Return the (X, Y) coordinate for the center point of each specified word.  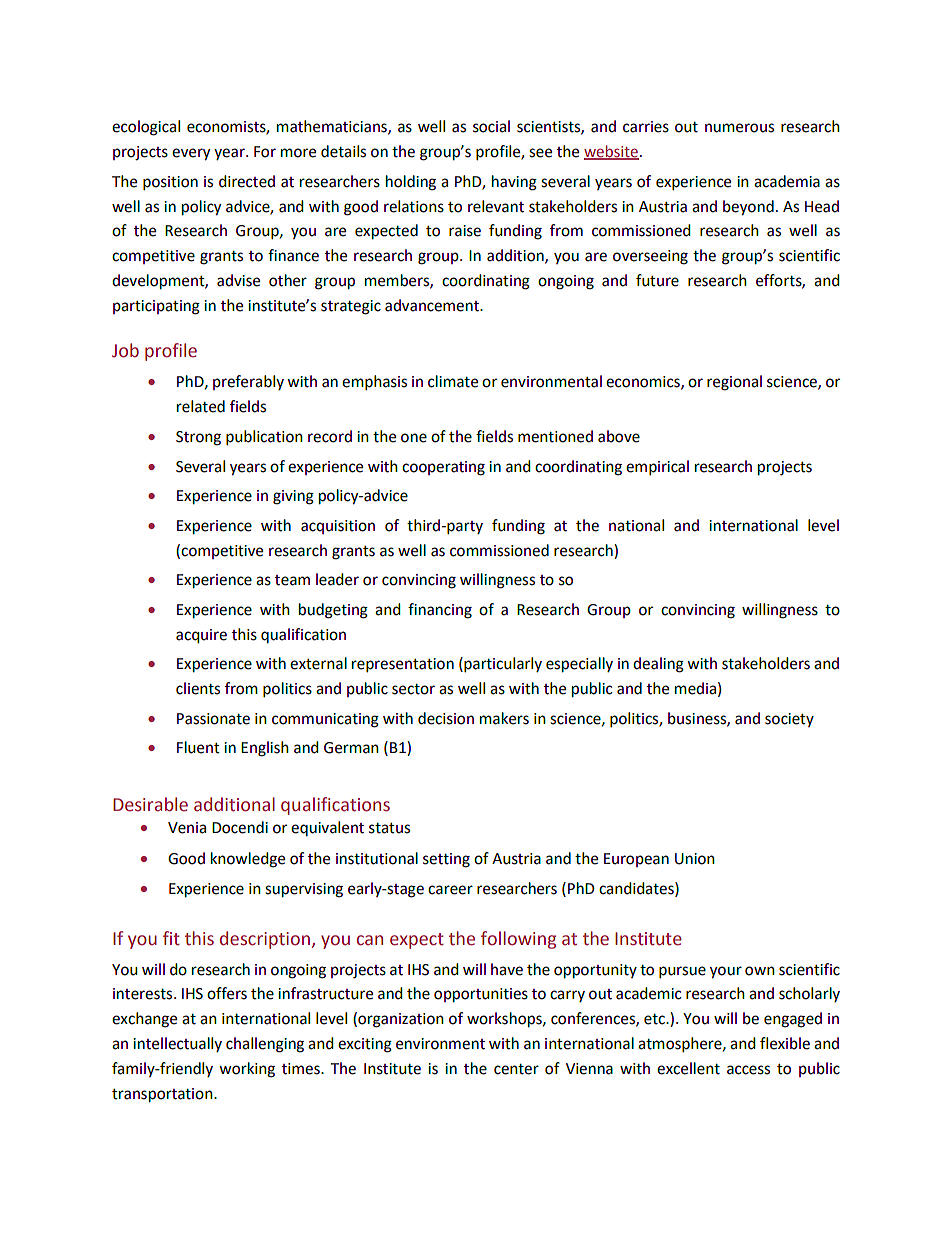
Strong (198, 438)
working (247, 1070)
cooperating (443, 468)
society (789, 720)
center (516, 1069)
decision (446, 718)
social (491, 126)
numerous (739, 128)
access (748, 1070)
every (191, 154)
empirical (657, 468)
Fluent (198, 747)
